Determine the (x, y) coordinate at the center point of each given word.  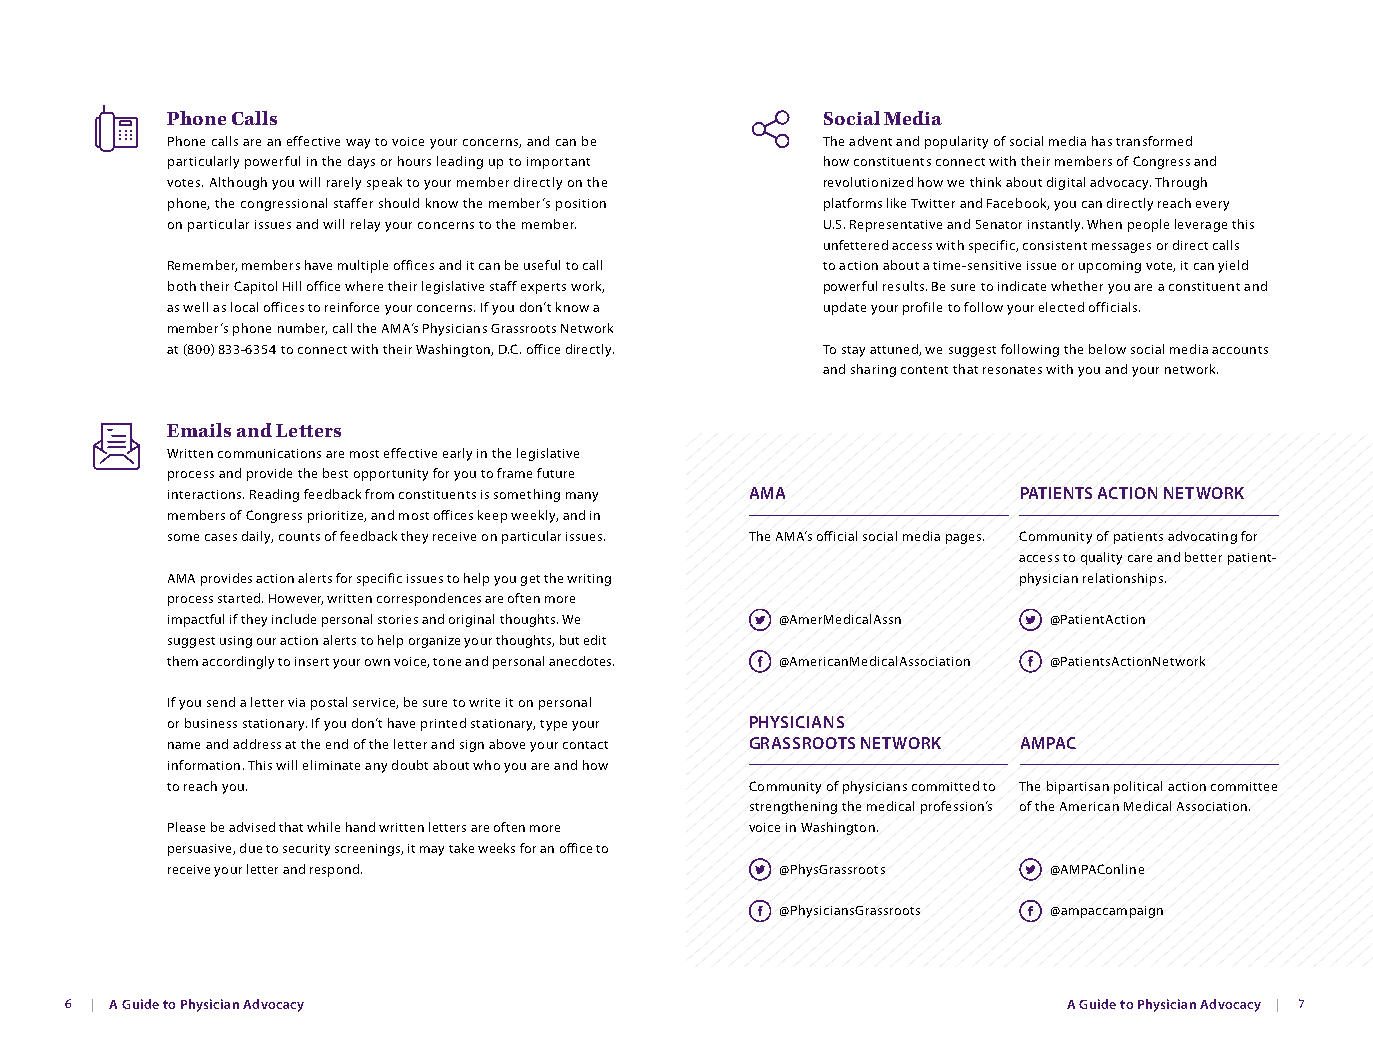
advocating (1202, 537)
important (558, 163)
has (1102, 141)
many (582, 497)
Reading (274, 495)
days (361, 162)
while (323, 827)
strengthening (793, 807)
